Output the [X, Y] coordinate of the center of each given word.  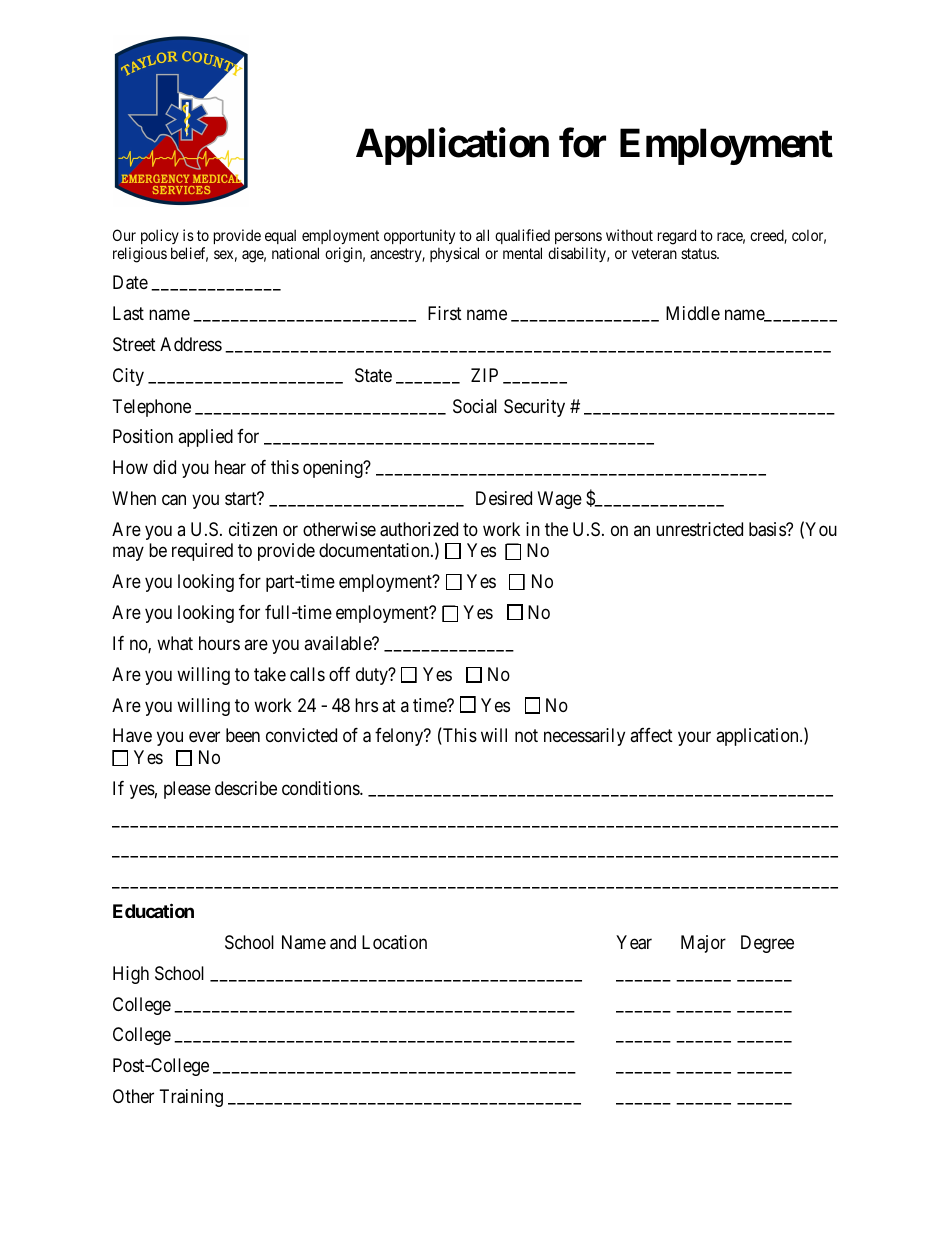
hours [219, 643]
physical [454, 254]
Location [394, 942]
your [694, 739]
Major [703, 944]
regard [677, 237]
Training [191, 1098]
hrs [366, 705]
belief [189, 254]
